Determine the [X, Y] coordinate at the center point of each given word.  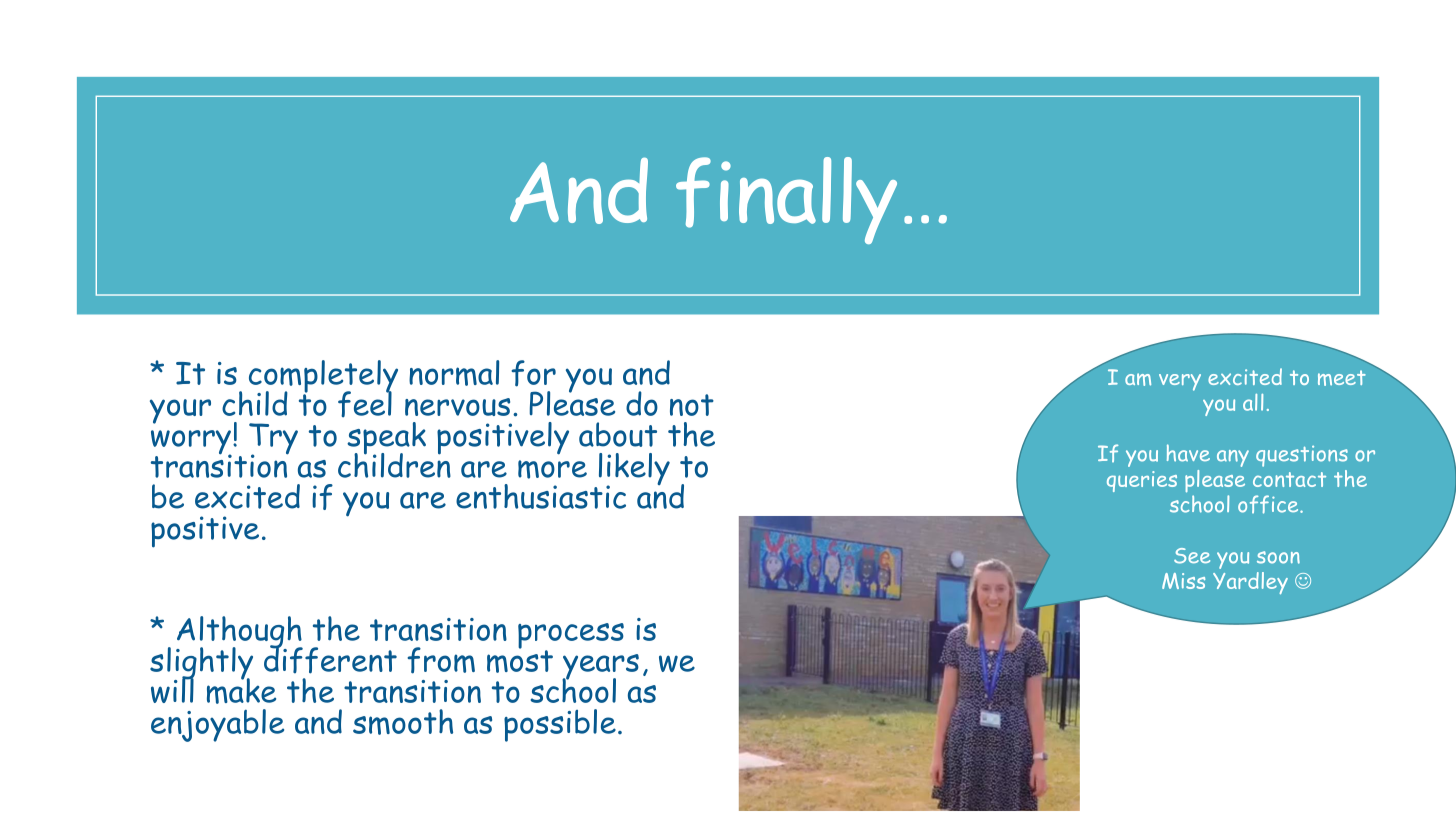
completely [323, 377]
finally [786, 200]
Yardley [1250, 583]
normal [454, 373]
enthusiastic [541, 496]
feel [365, 403]
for [533, 373]
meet [1342, 378]
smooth [403, 722]
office [1269, 504]
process [571, 637]
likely [633, 470]
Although [239, 633]
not [692, 405]
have [1188, 453]
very [1180, 382]
